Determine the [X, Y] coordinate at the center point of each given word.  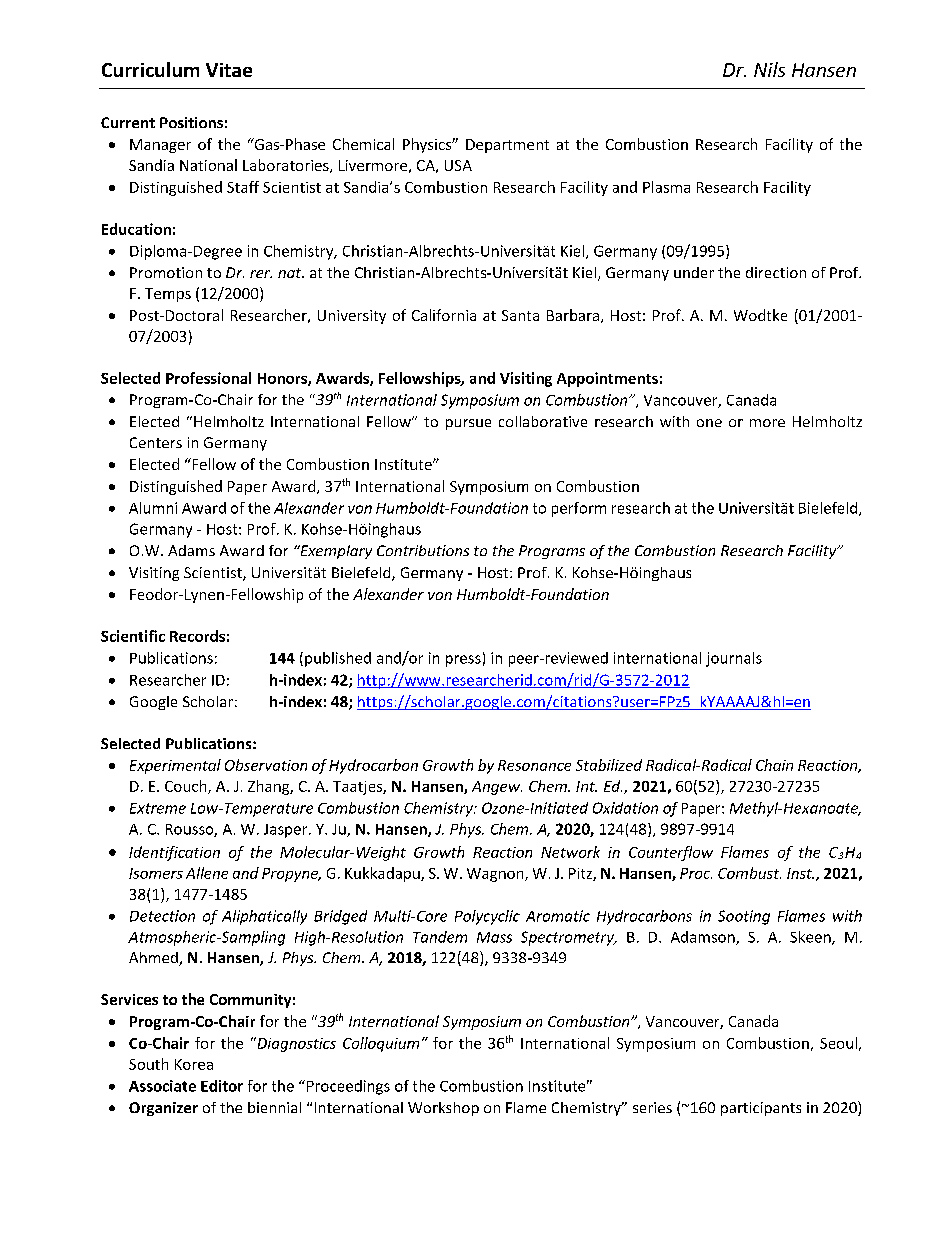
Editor [222, 1086]
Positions [191, 122]
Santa [520, 315]
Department [507, 146]
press [463, 661]
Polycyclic [487, 917]
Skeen [811, 938]
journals [734, 659]
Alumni [153, 508]
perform [579, 509]
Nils [769, 69]
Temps [168, 295]
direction [776, 272]
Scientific [133, 636]
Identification [174, 853]
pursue [468, 424]
